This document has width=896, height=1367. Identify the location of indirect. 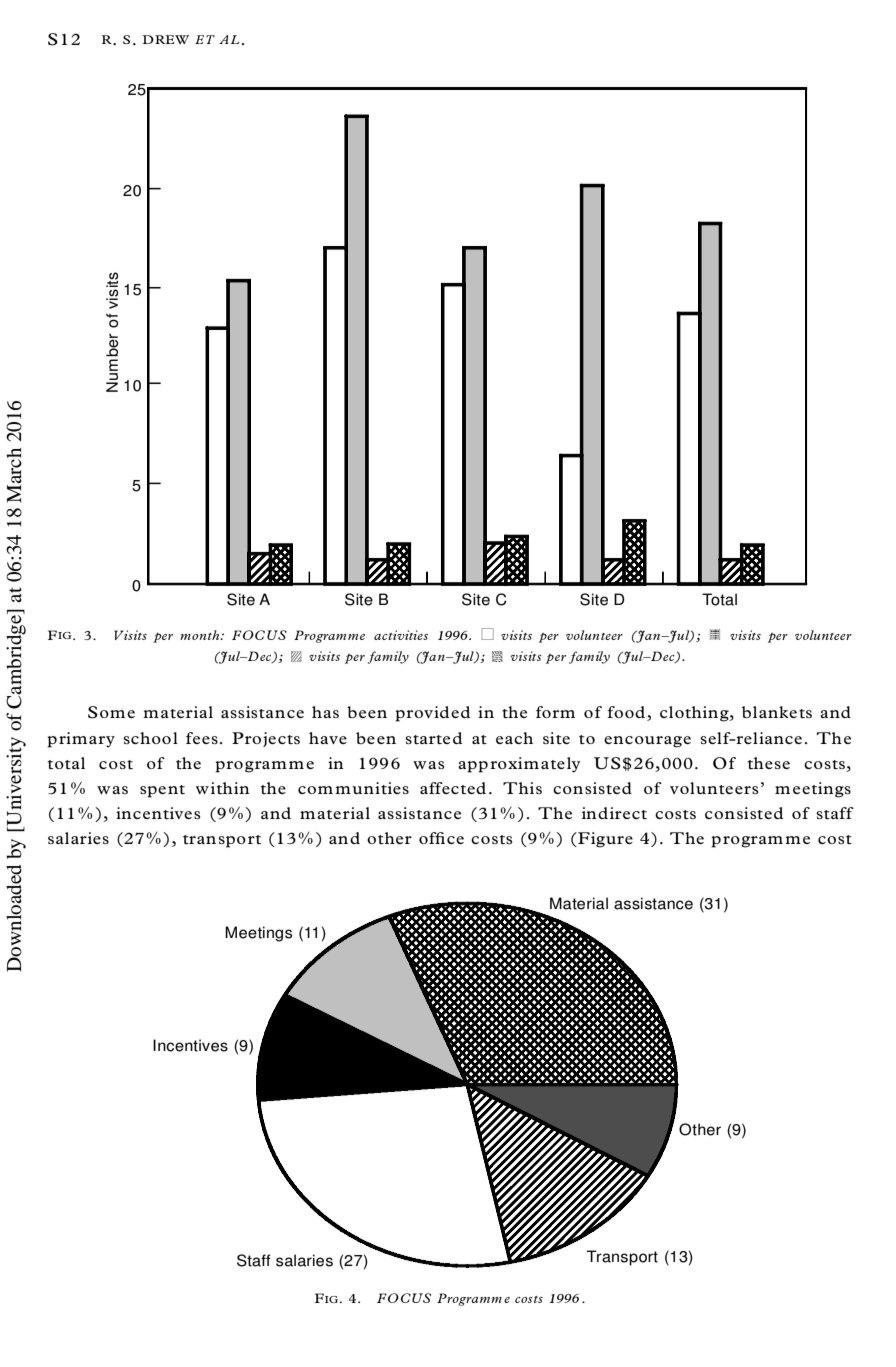
(614, 813).
